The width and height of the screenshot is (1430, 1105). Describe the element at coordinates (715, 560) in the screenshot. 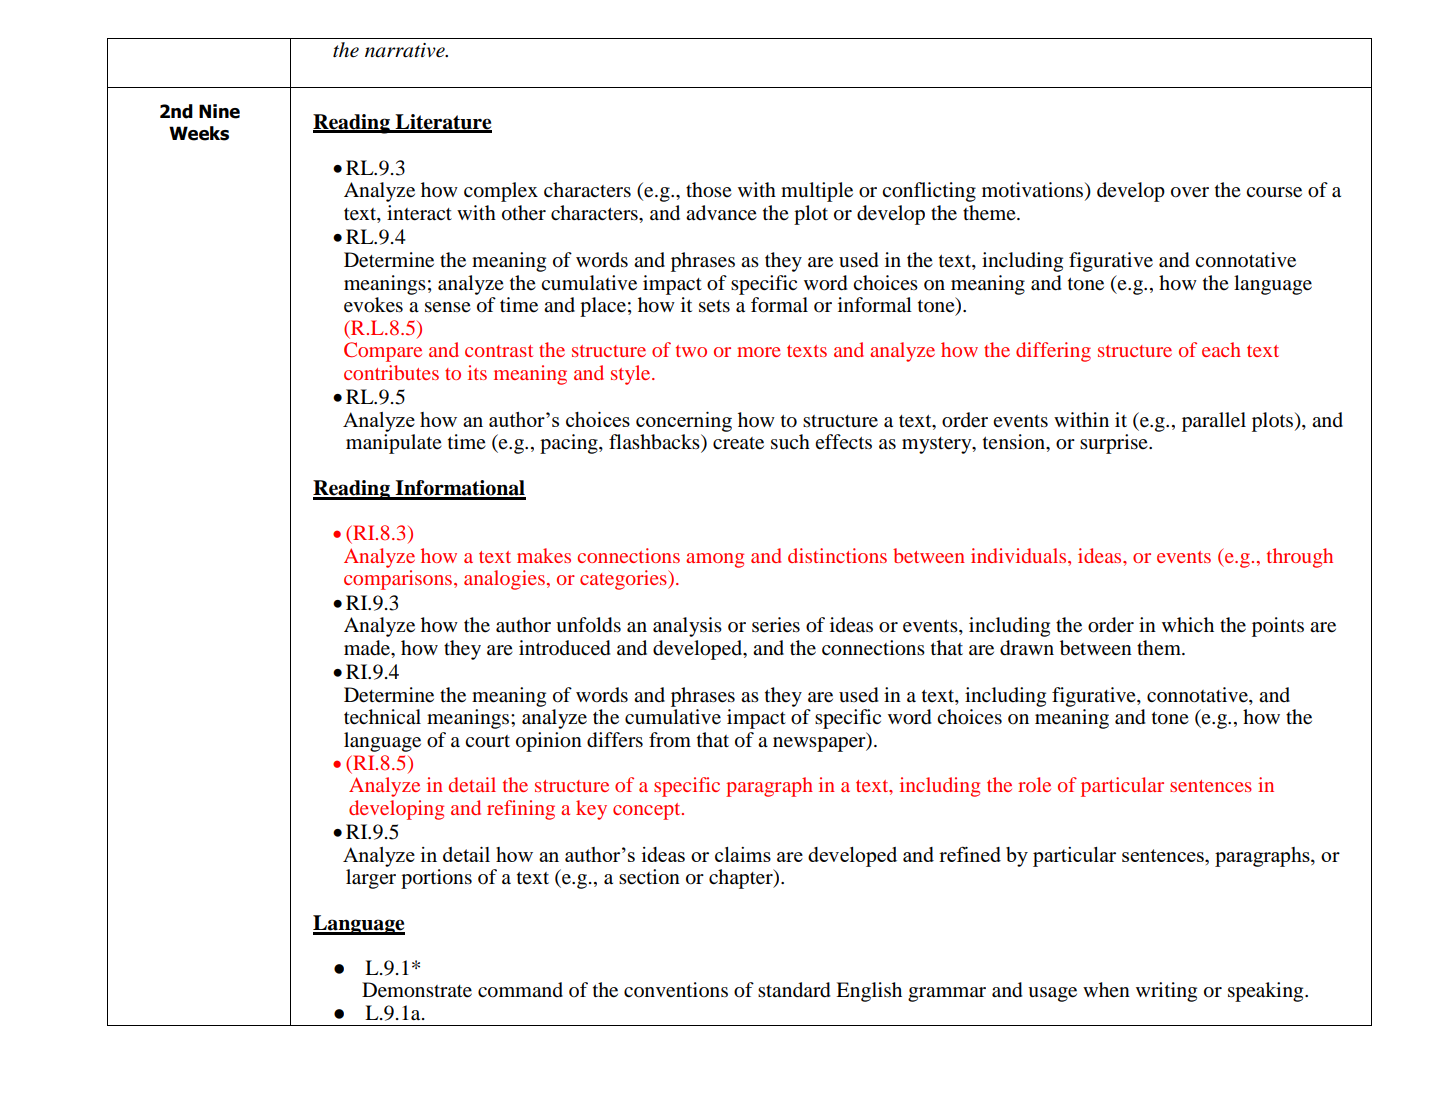

I see `among` at that location.
